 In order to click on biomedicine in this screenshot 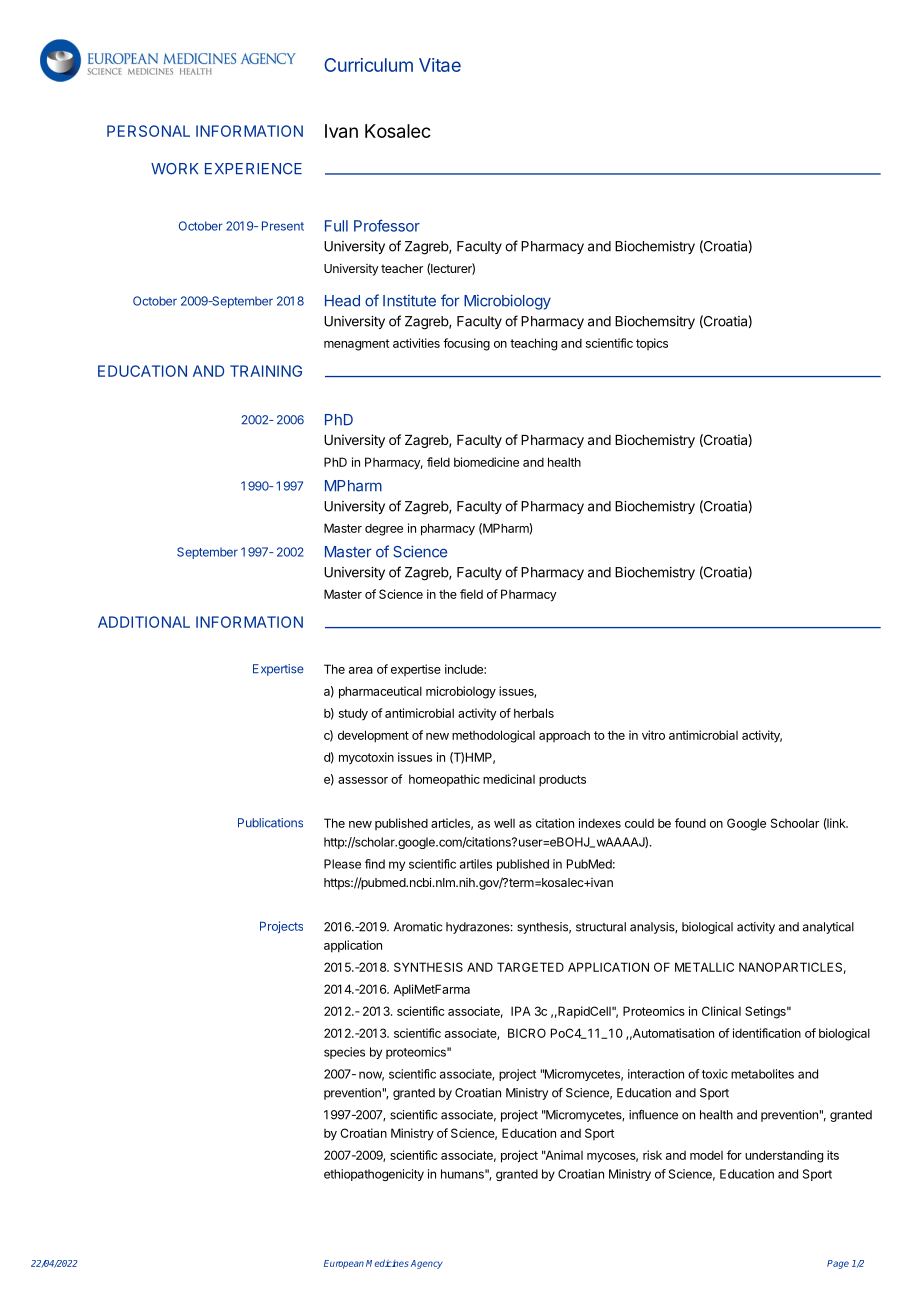, I will do `click(486, 462)`.
